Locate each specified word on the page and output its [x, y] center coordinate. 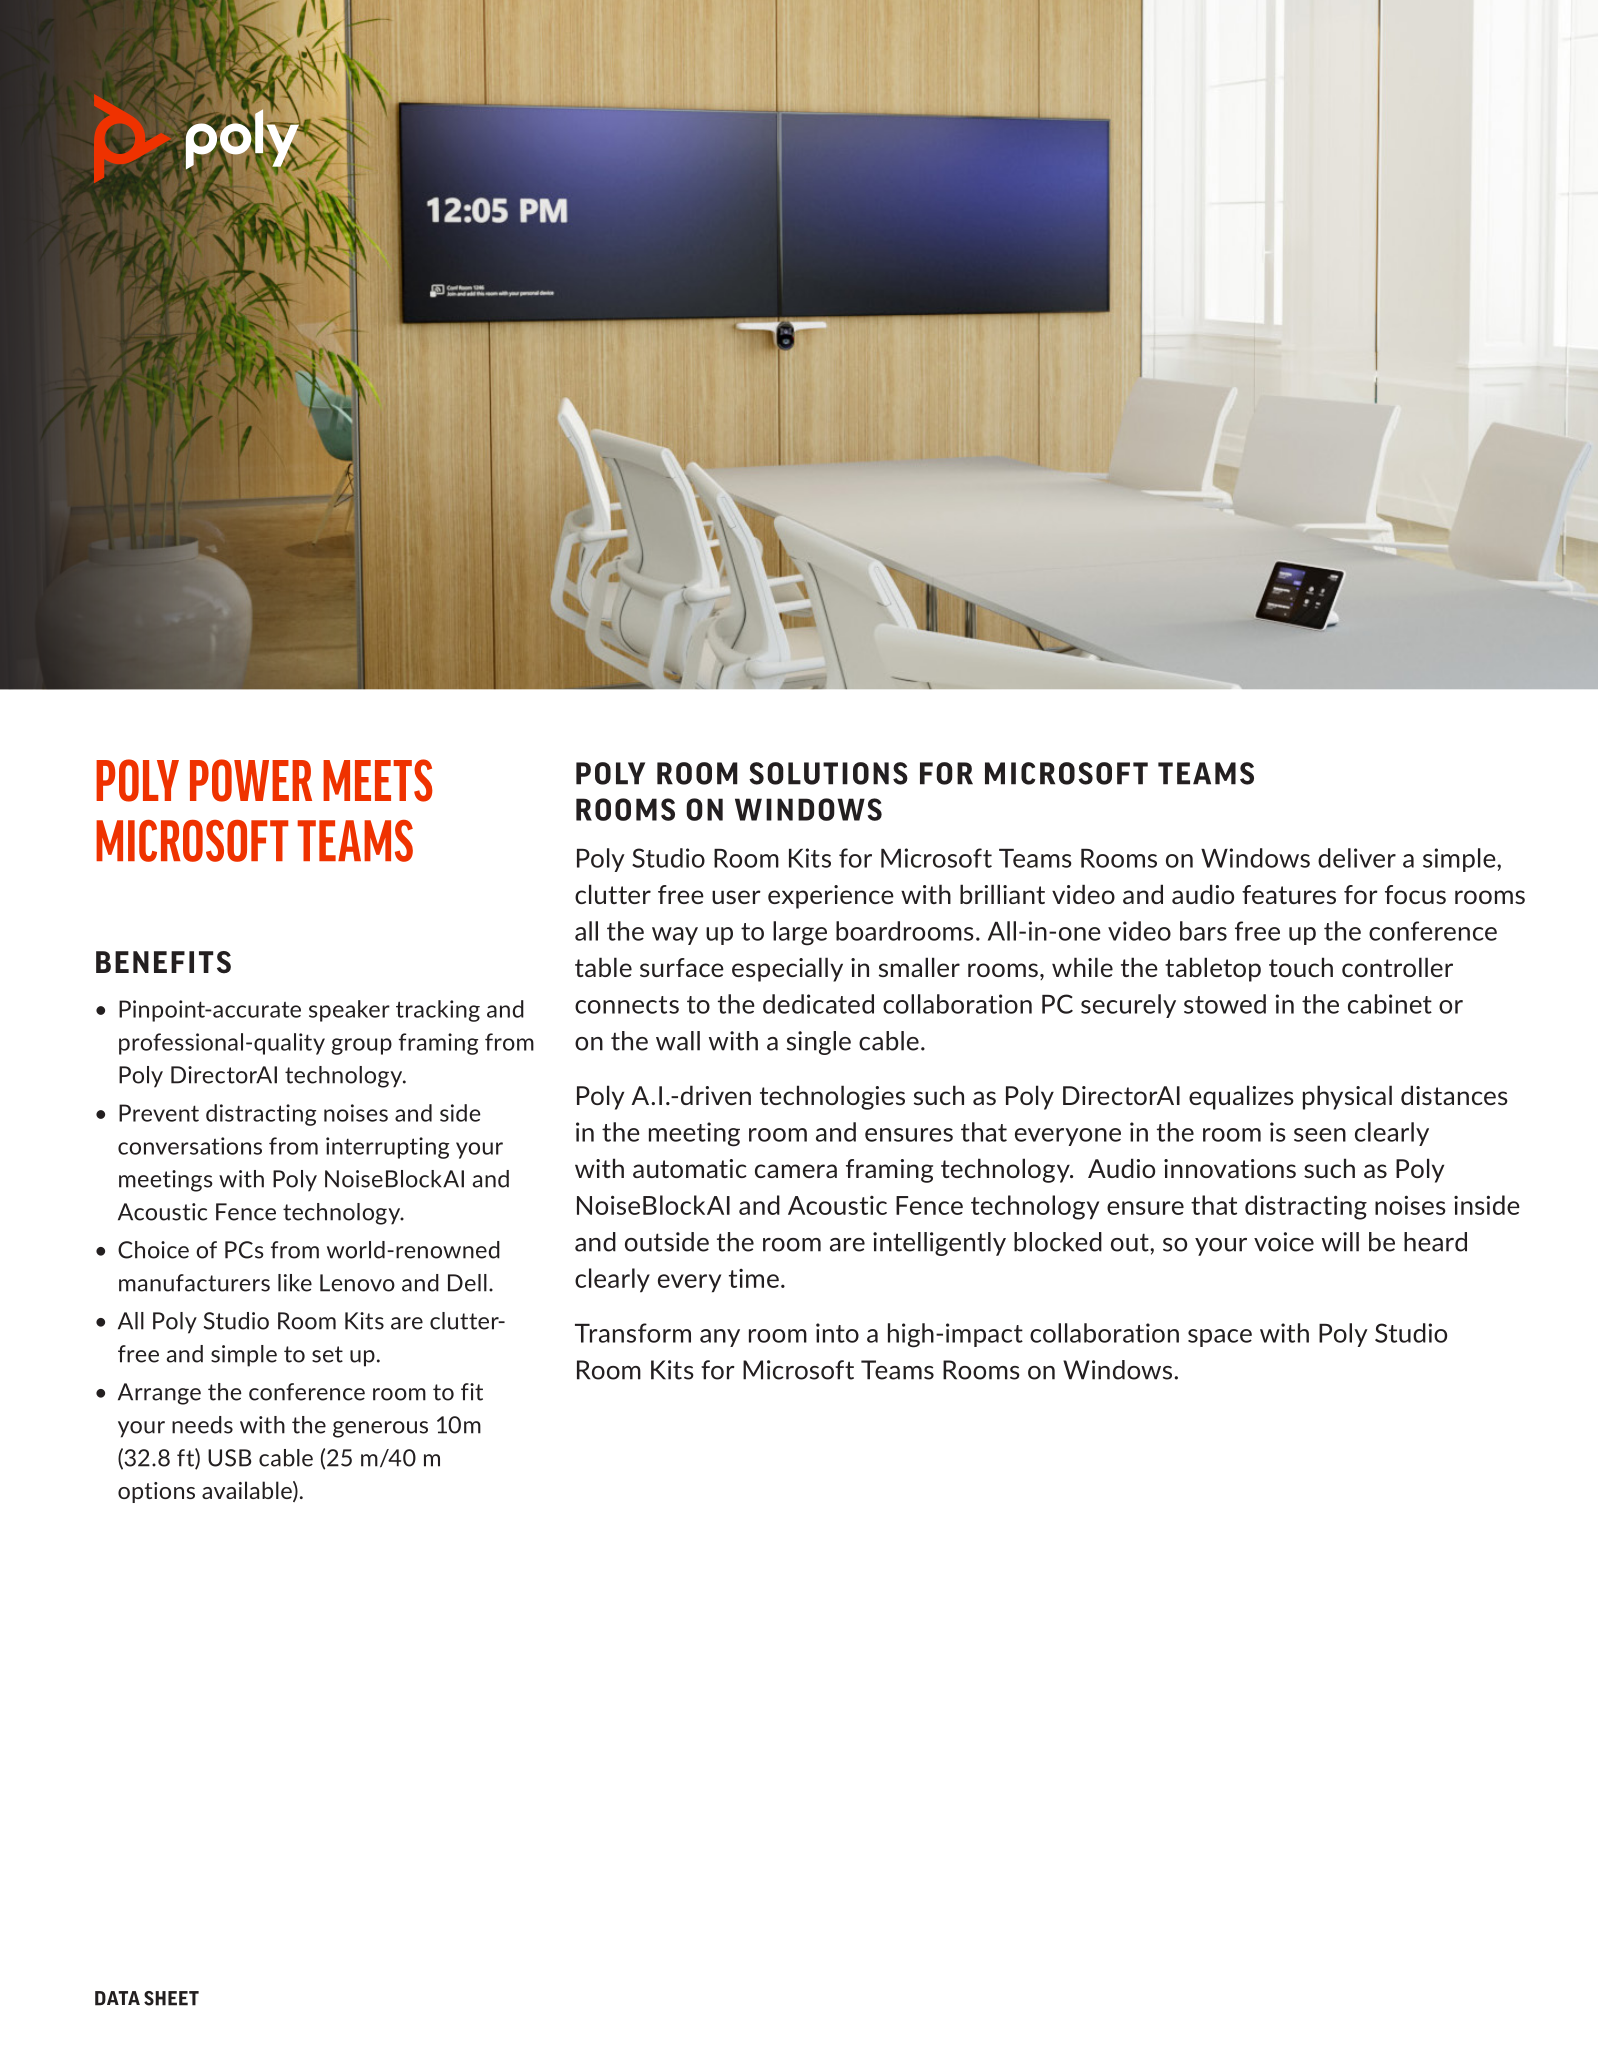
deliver [1357, 858]
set [327, 1354]
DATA [117, 1998]
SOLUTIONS [828, 773]
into [837, 1333]
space [1220, 1338]
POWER [251, 780]
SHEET [171, 1998]
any [720, 1338]
